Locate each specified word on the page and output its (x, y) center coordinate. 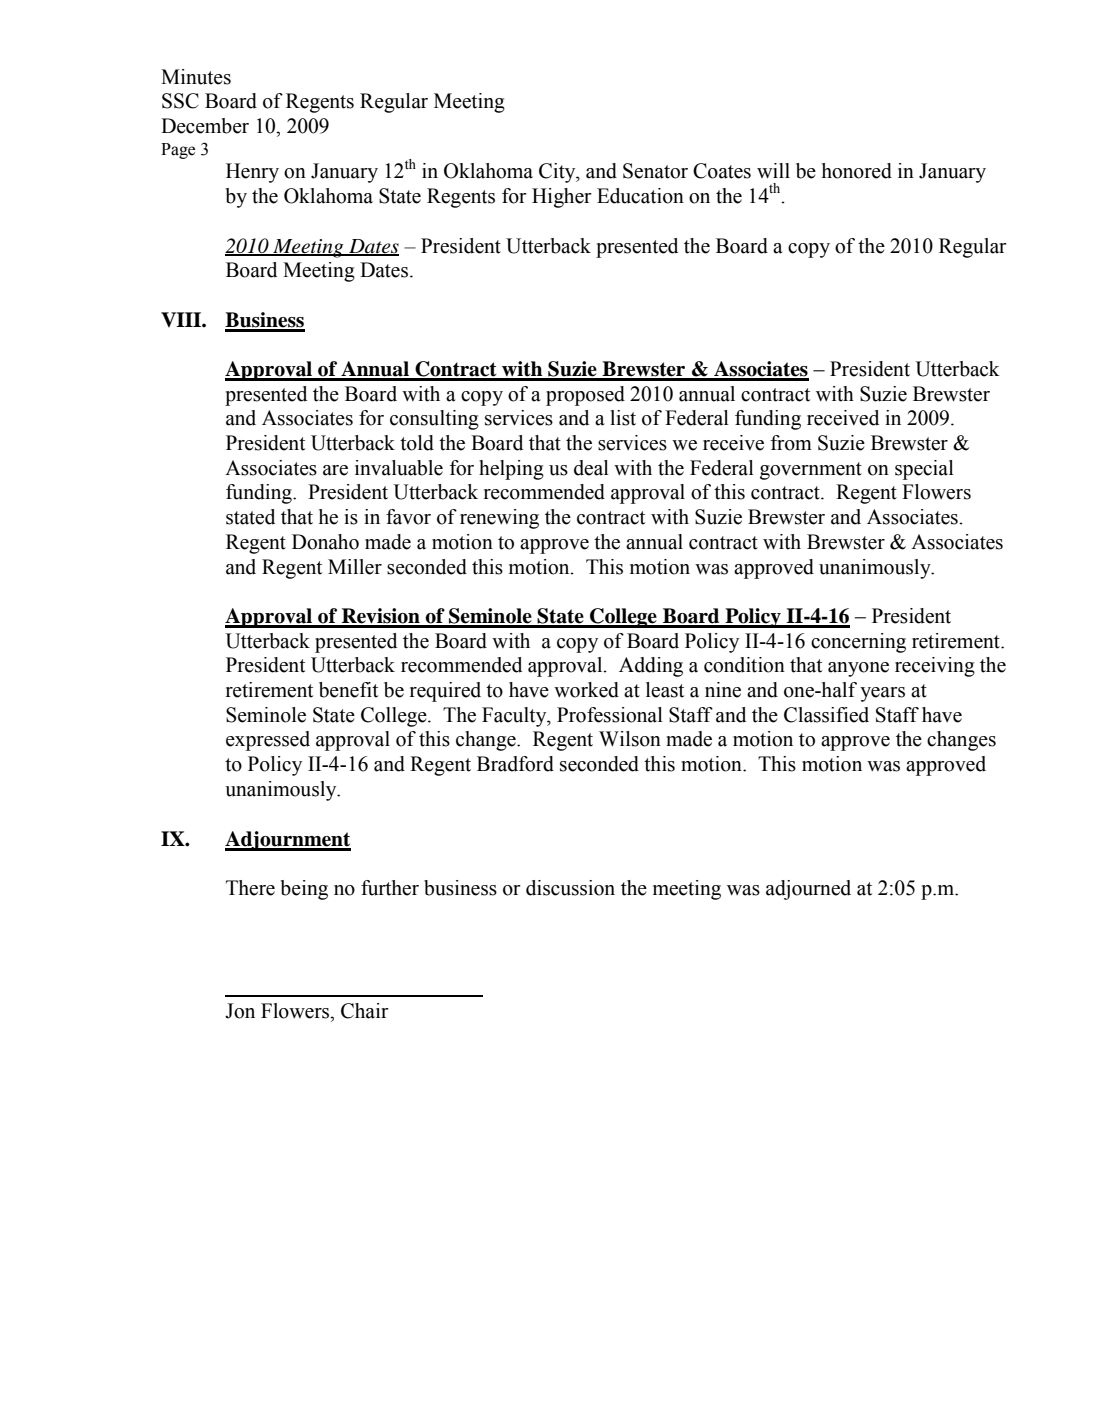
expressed (268, 741)
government (811, 471)
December (205, 126)
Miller (355, 567)
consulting (434, 420)
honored (857, 171)
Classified (826, 715)
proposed (585, 396)
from (791, 443)
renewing (499, 519)
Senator (655, 171)
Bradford (515, 764)
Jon (240, 1011)
